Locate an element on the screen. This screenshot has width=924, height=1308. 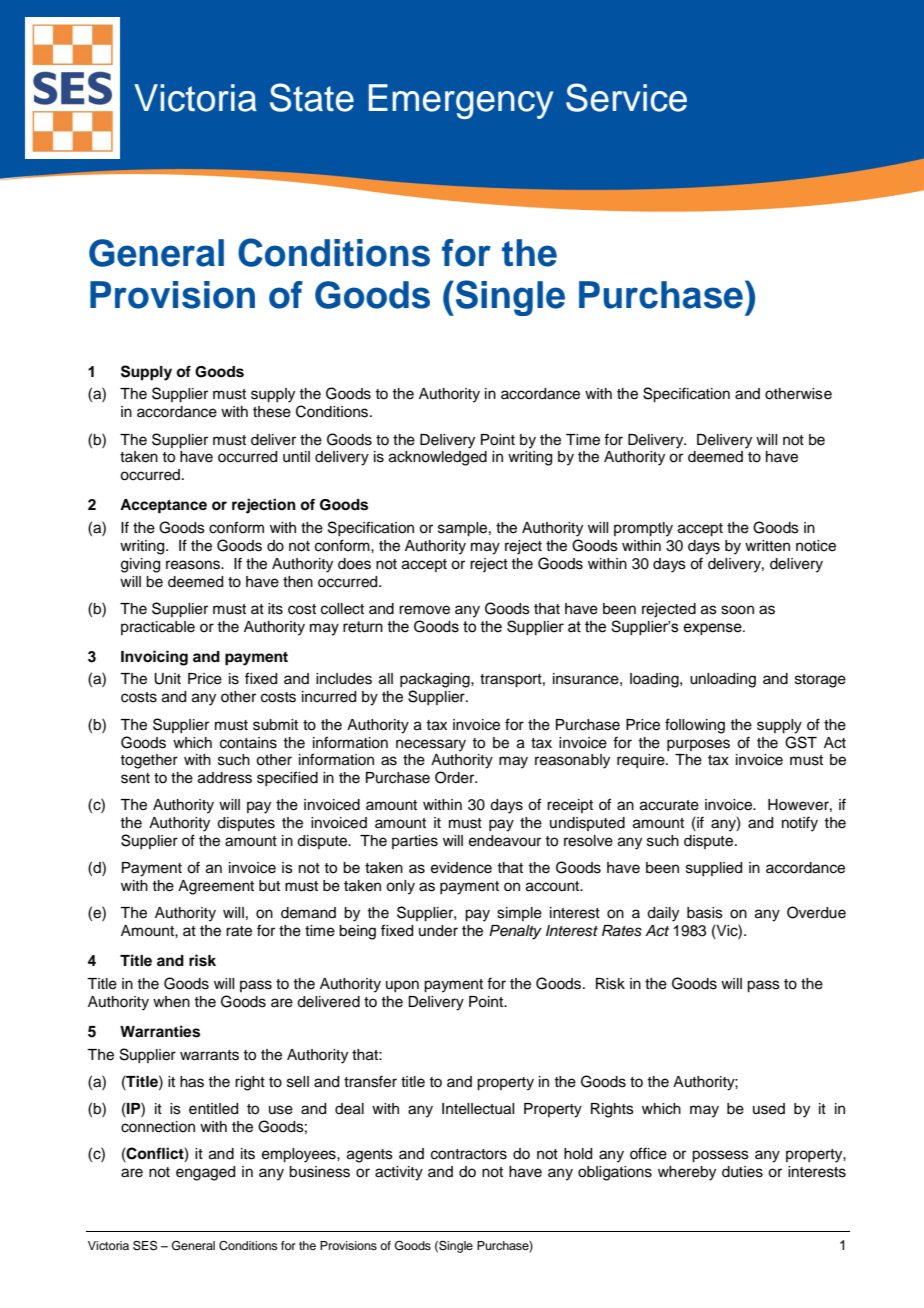
acknowledged is located at coordinates (438, 458).
